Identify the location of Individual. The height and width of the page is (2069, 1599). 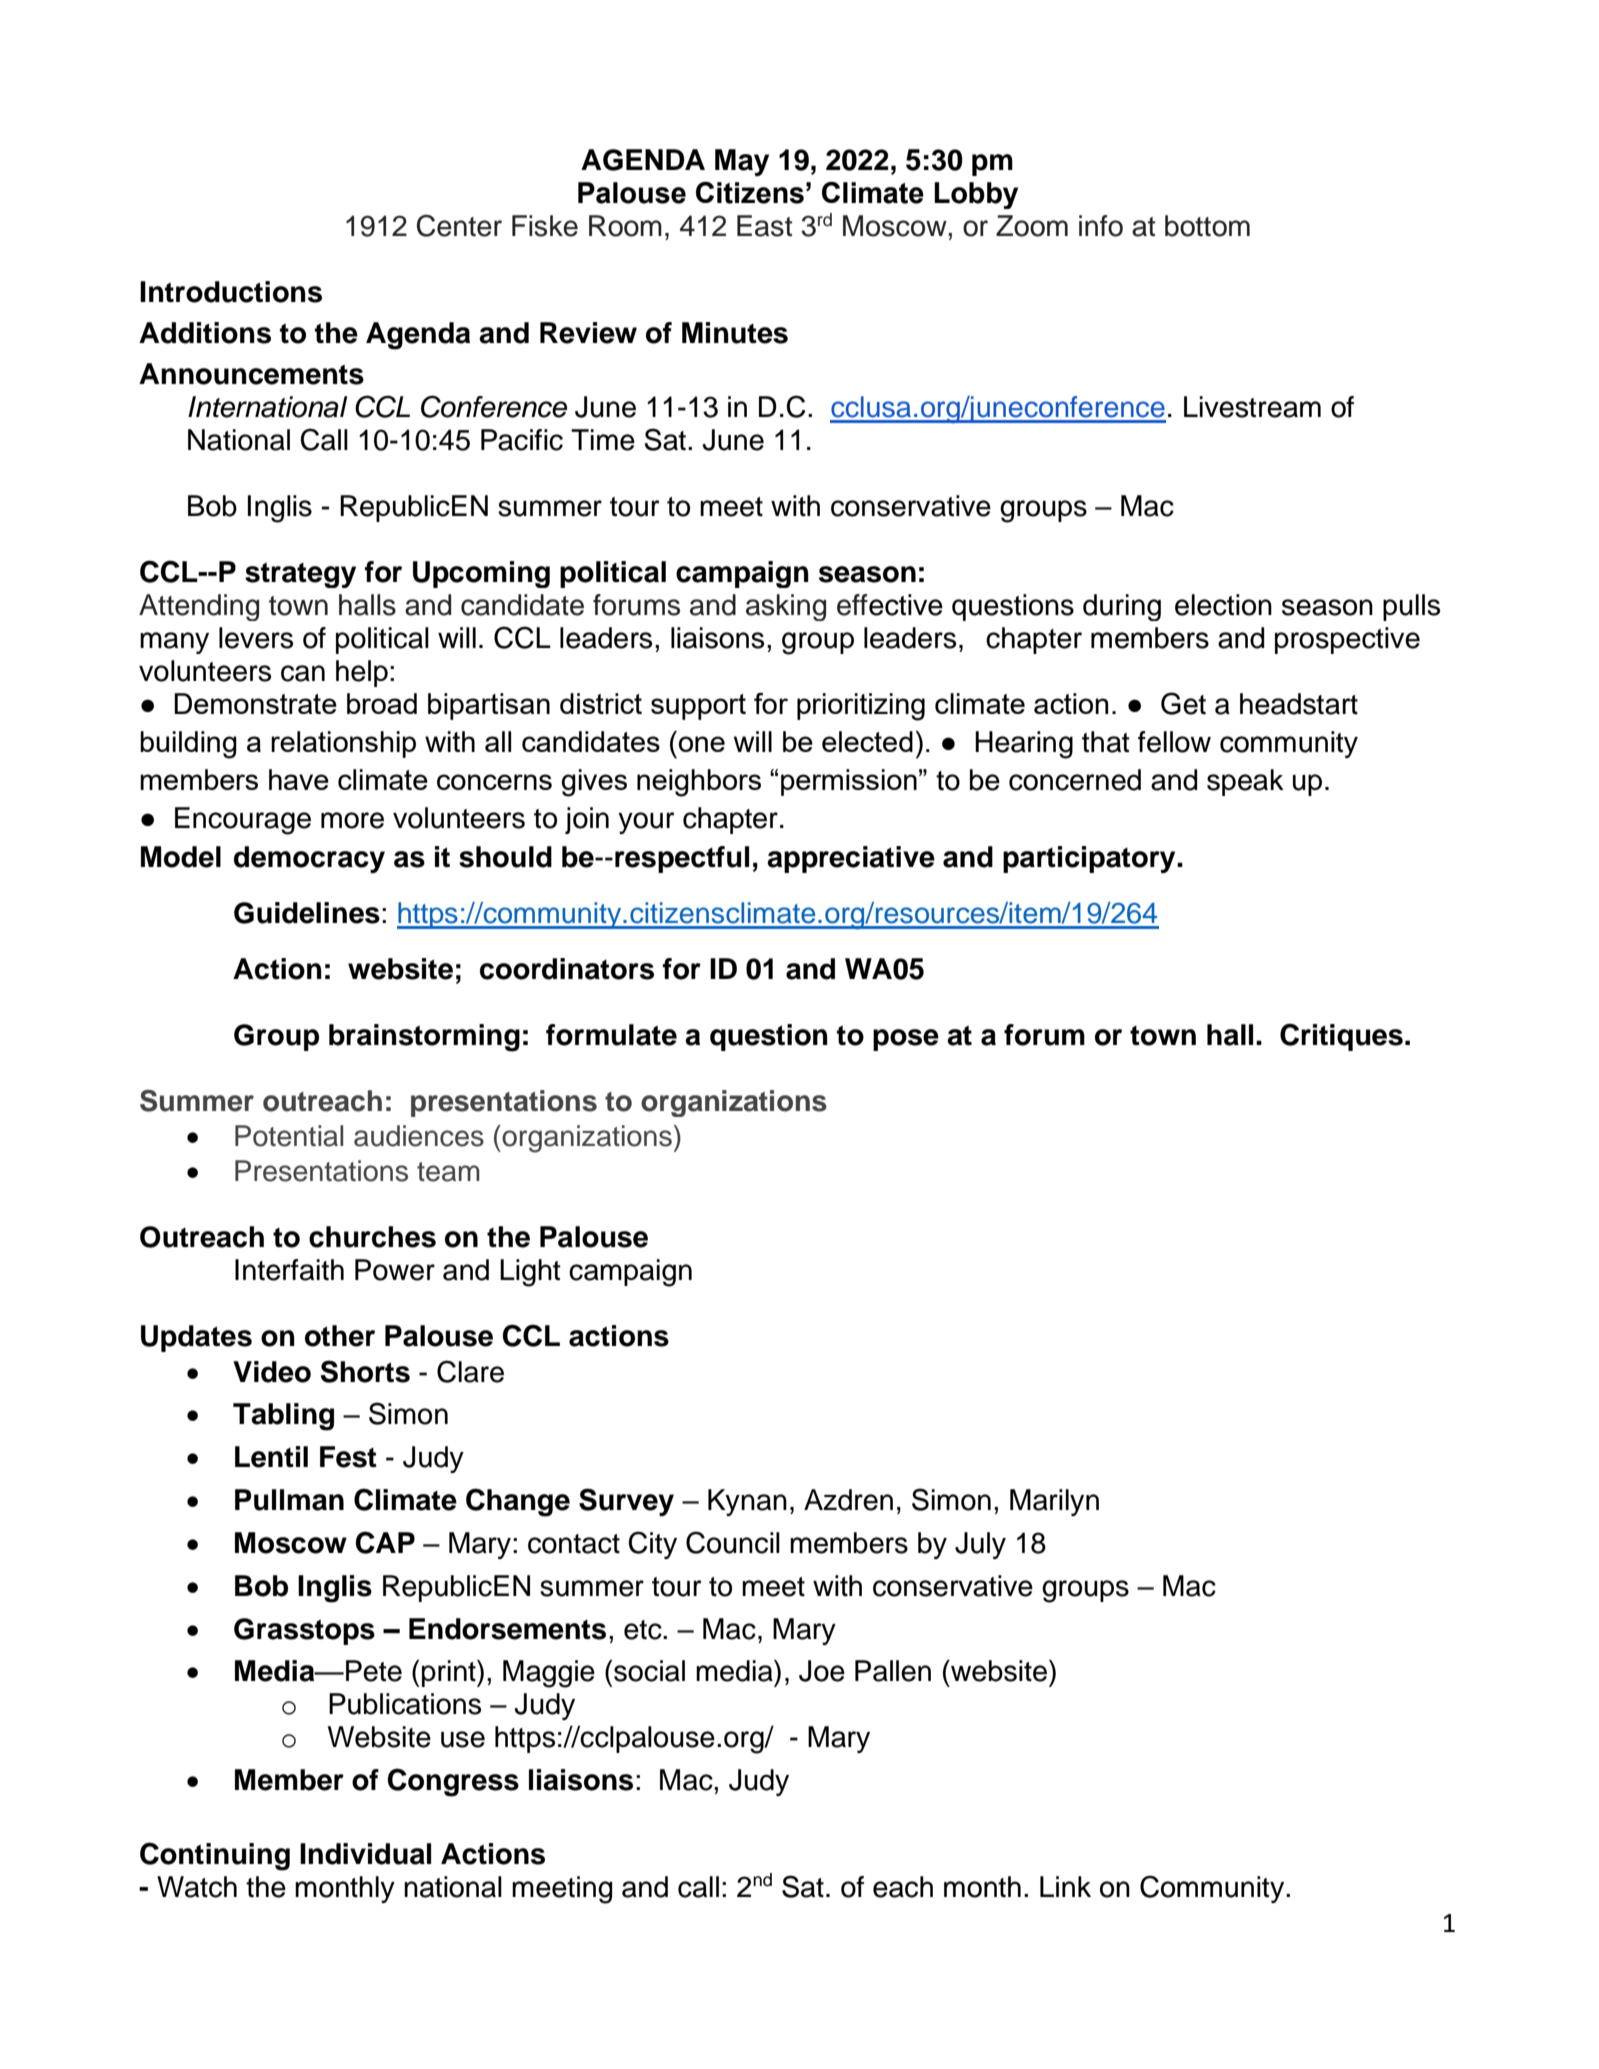
(365, 1854).
